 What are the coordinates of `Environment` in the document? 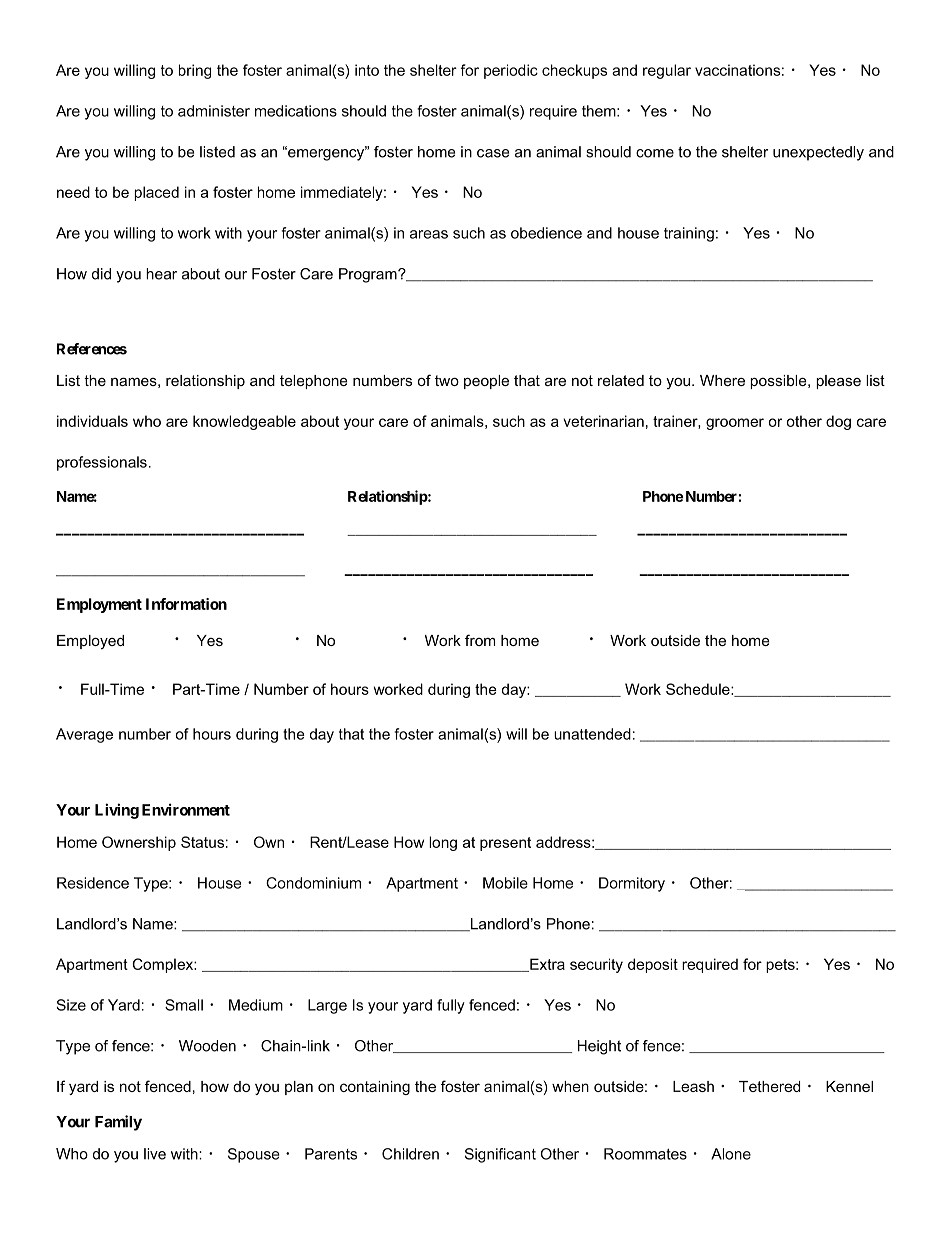 It's located at (186, 809).
